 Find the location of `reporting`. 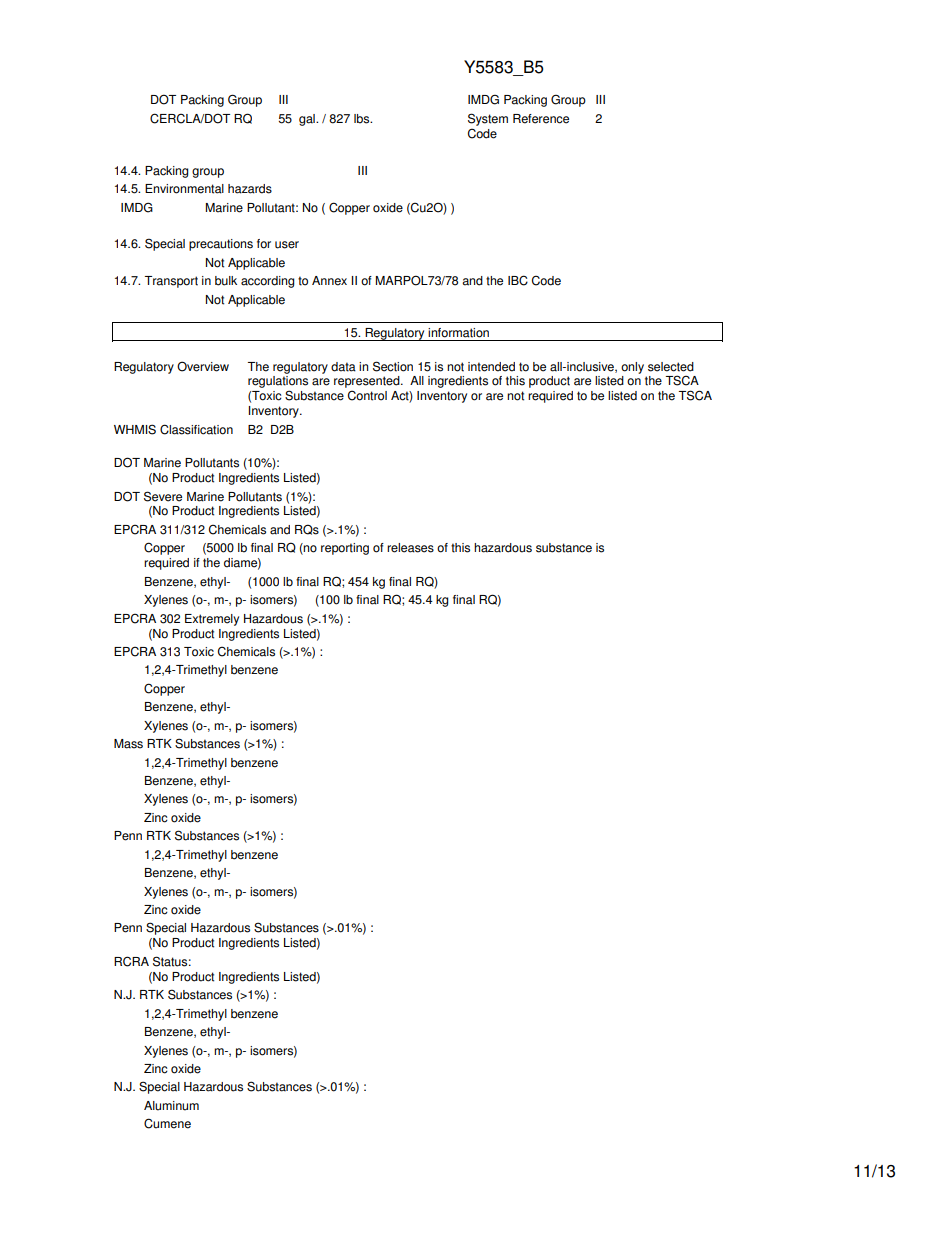

reporting is located at coordinates (345, 549).
